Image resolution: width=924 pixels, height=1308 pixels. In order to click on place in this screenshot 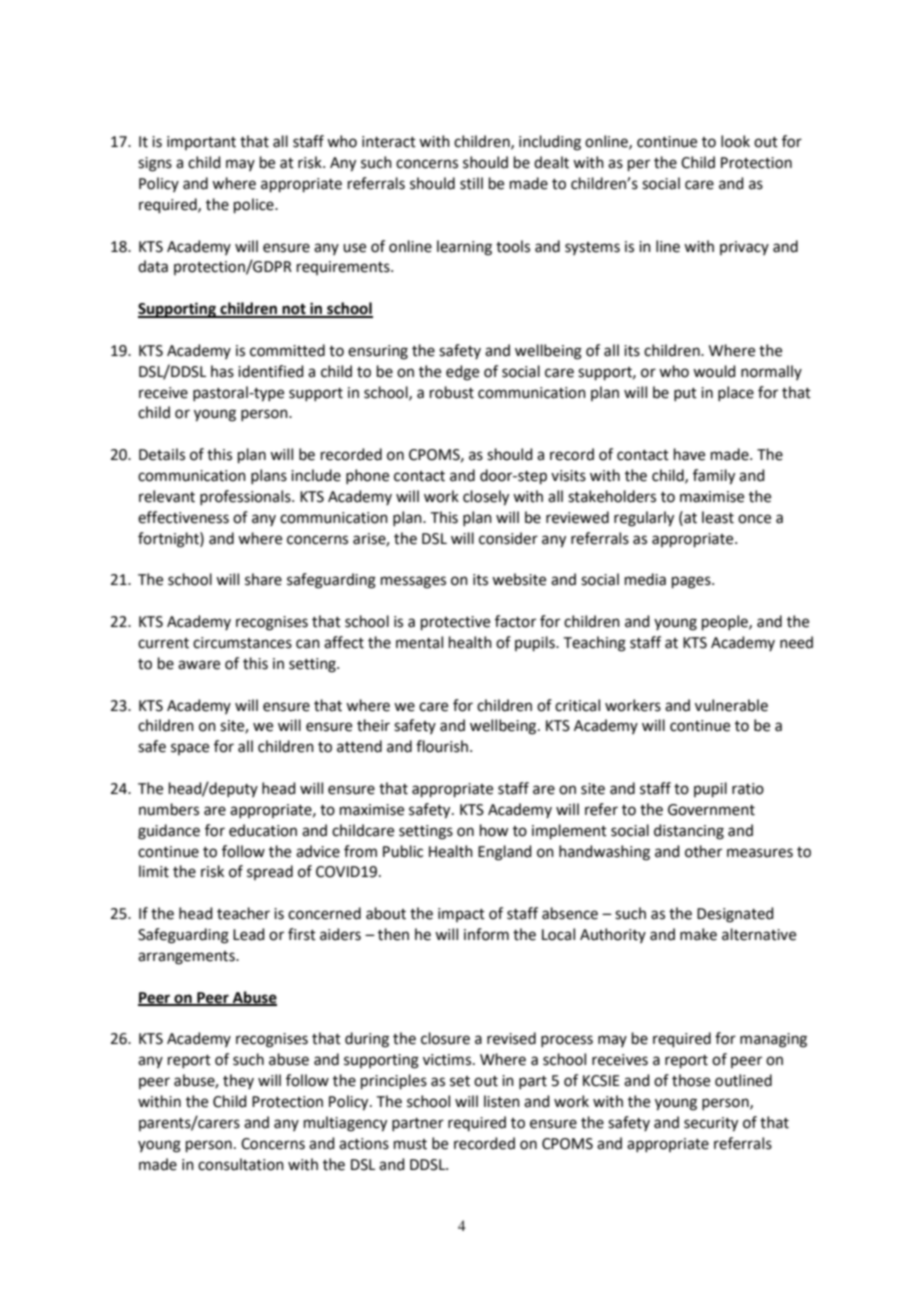, I will do `click(736, 393)`.
